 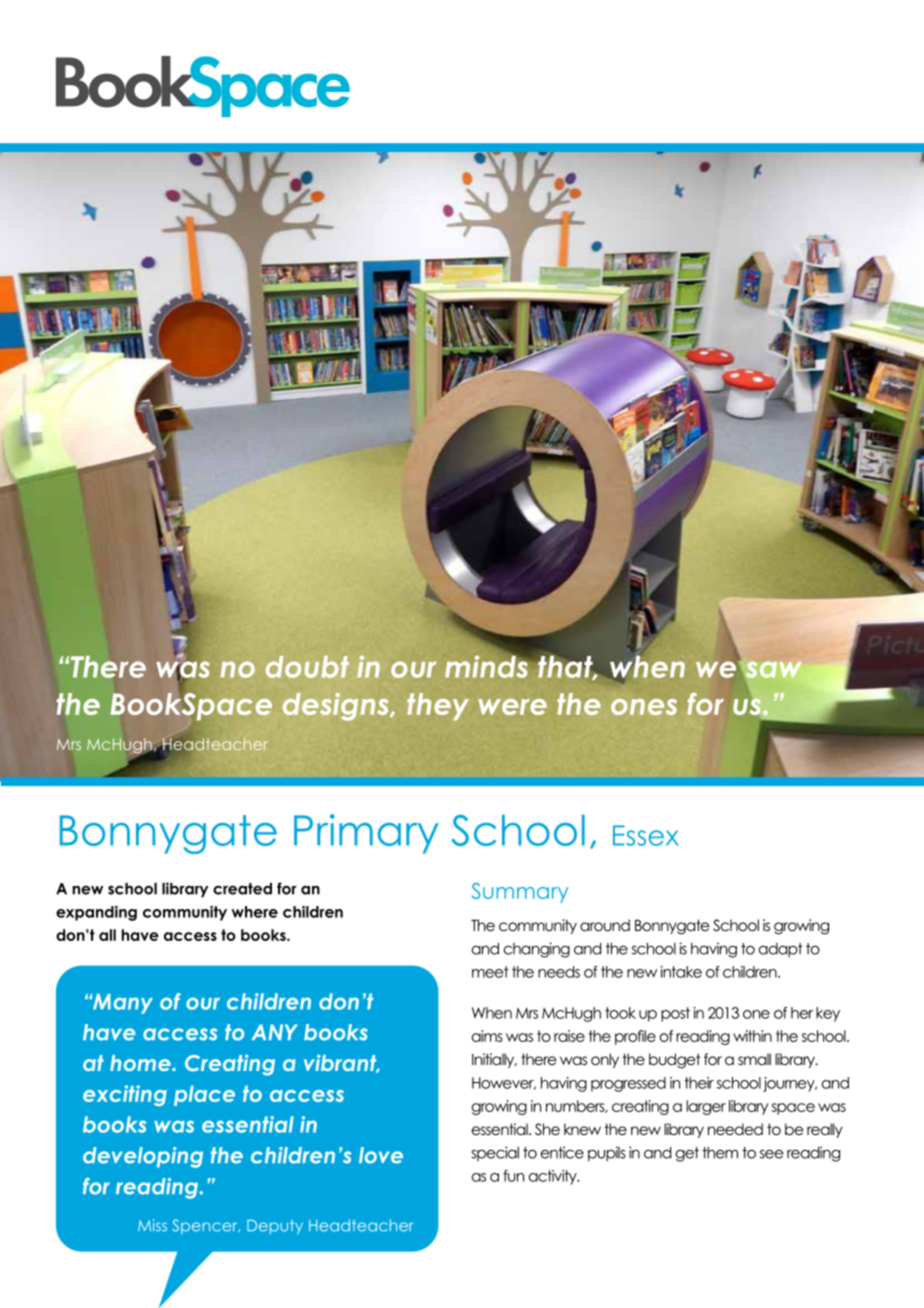 What do you see at coordinates (520, 893) in the screenshot?
I see `Summary` at bounding box center [520, 893].
